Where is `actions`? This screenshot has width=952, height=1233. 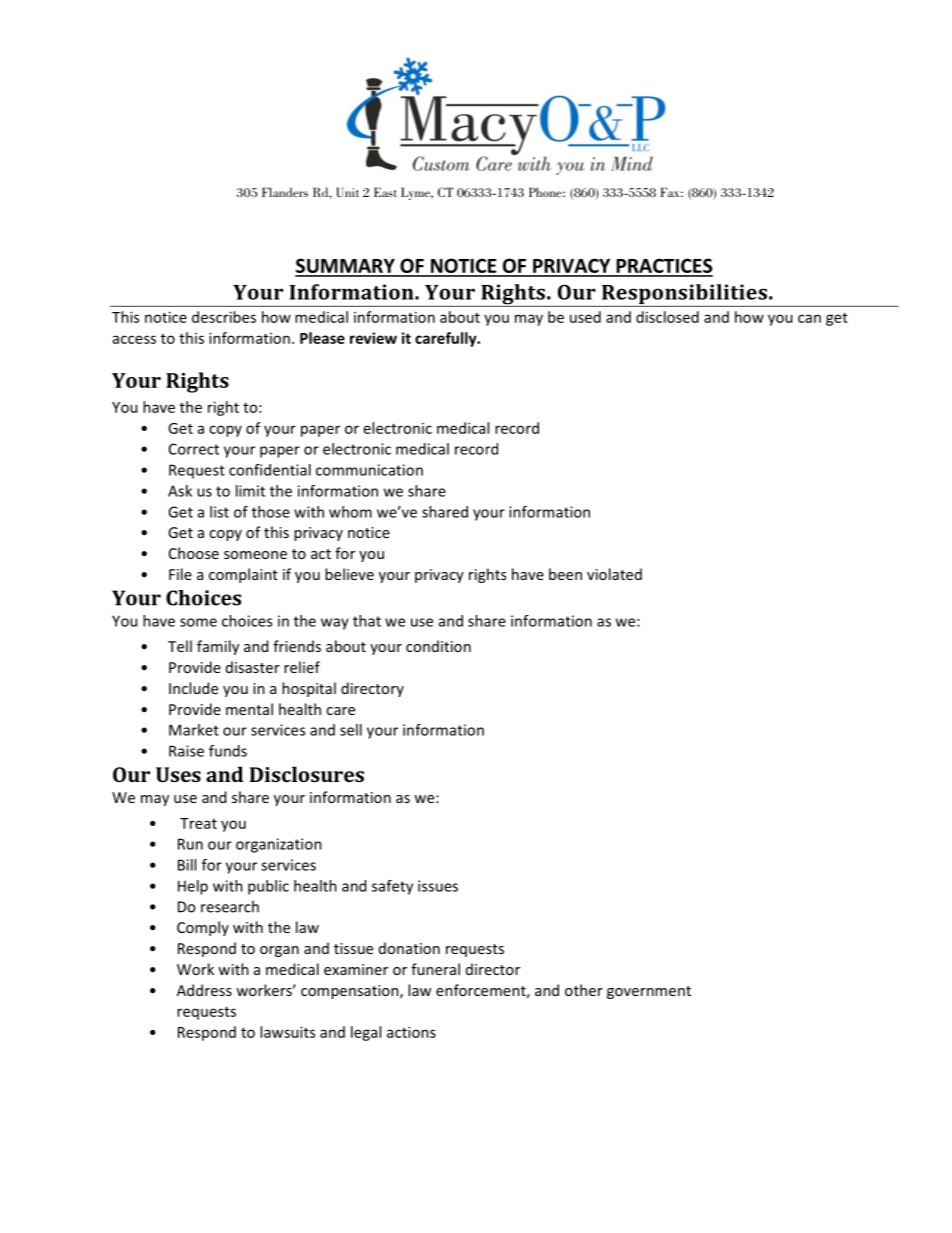
actions is located at coordinates (411, 1032).
